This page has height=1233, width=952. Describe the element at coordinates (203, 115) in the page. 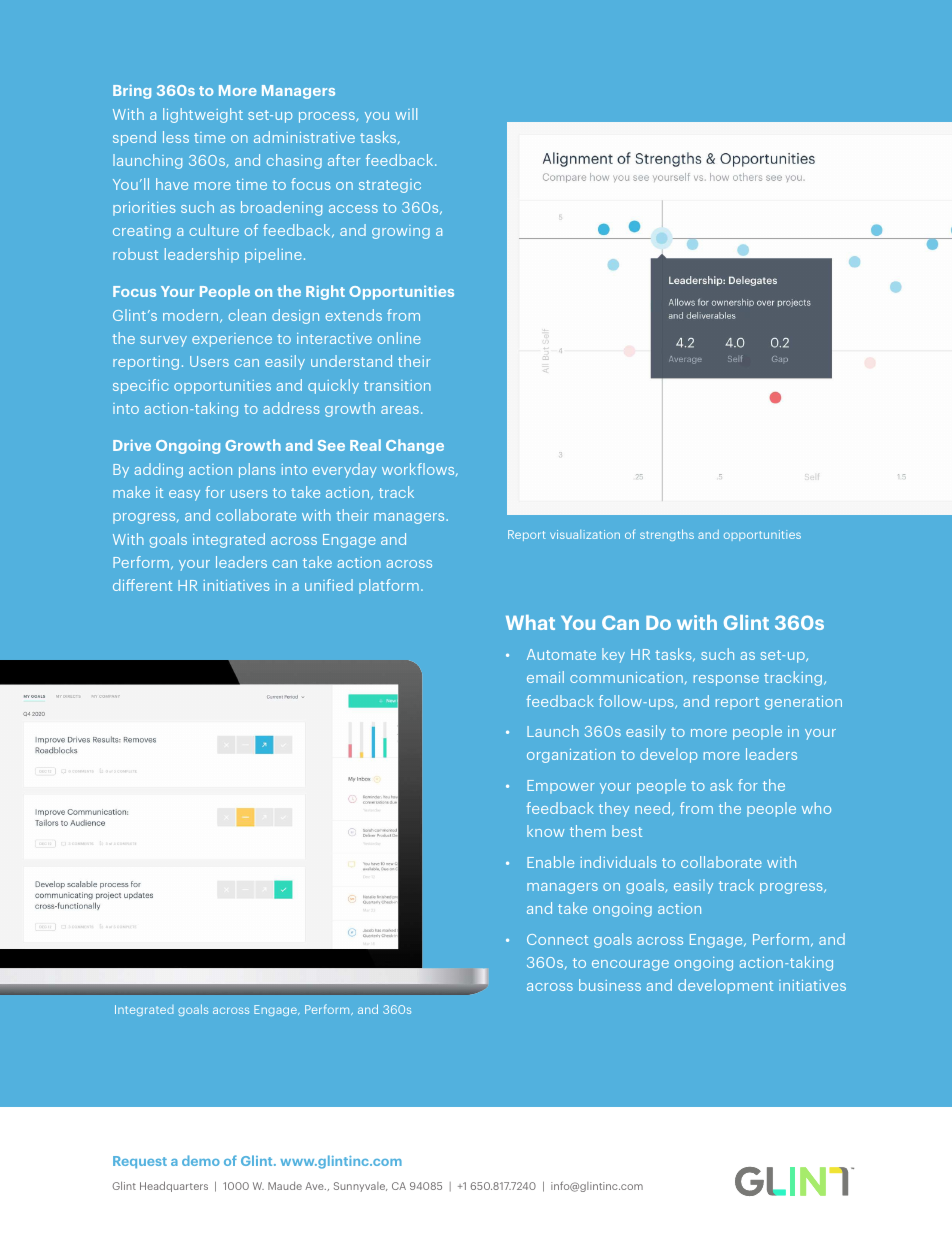

I see `lightweight` at that location.
